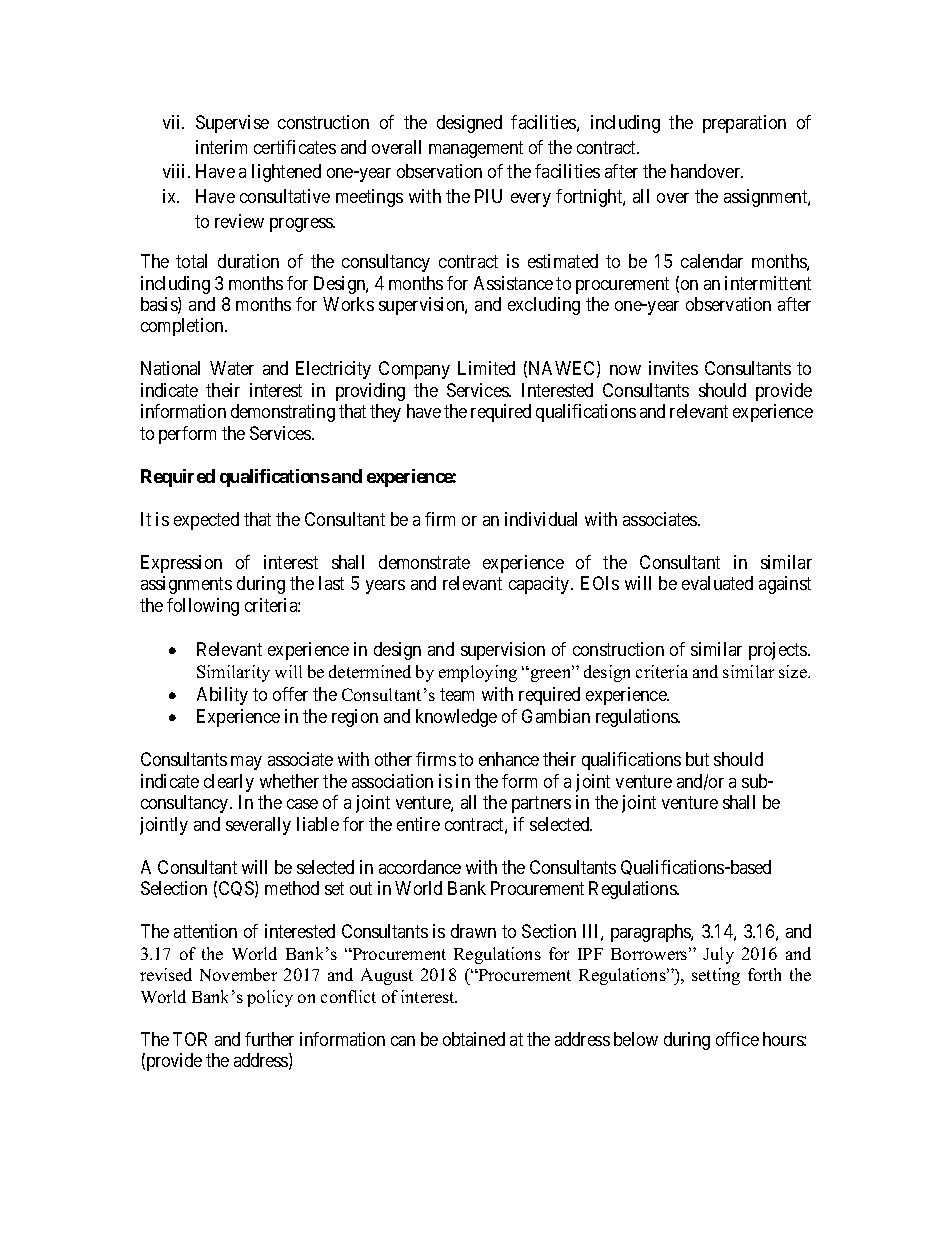 Image resolution: width=952 pixels, height=1233 pixels. What do you see at coordinates (540, 585) in the image?
I see `capacity` at bounding box center [540, 585].
